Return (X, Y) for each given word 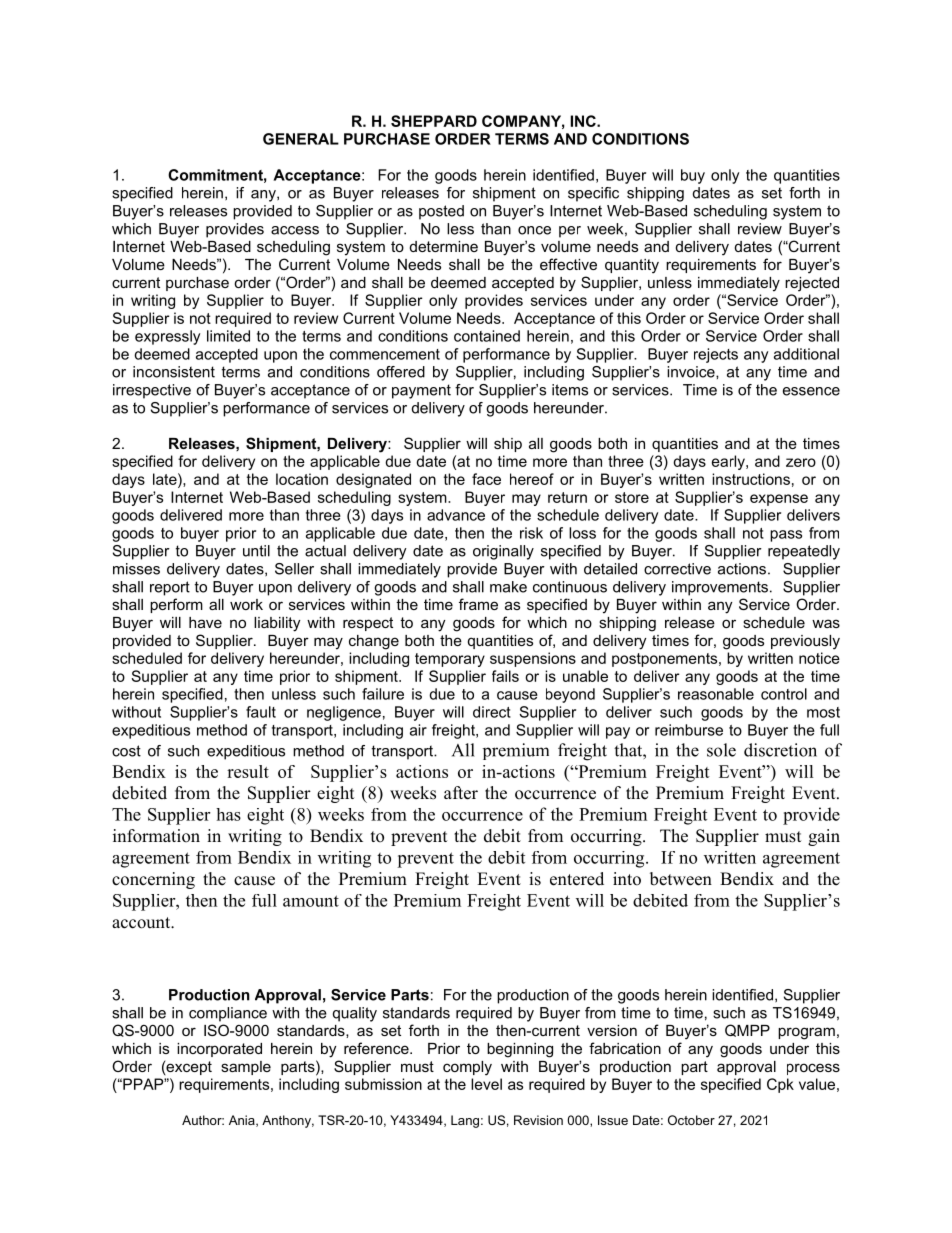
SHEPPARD (434, 121)
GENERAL (301, 139)
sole (721, 750)
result (248, 771)
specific (593, 194)
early (729, 462)
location (302, 479)
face (486, 479)
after (461, 793)
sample (246, 1068)
